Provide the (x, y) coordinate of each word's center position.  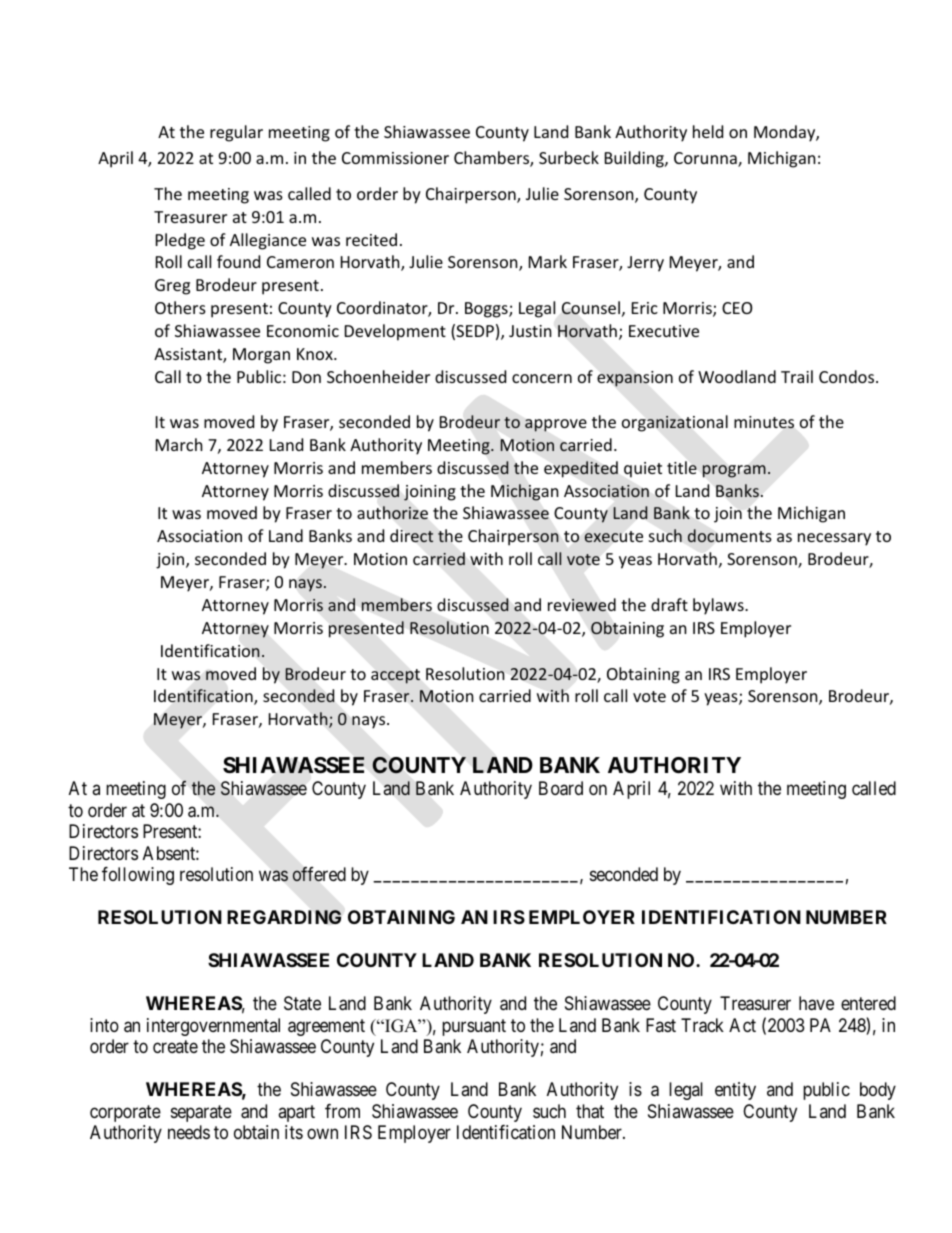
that (590, 1111)
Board (561, 788)
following (138, 876)
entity (735, 1091)
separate (201, 1113)
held (708, 131)
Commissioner (395, 158)
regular (236, 133)
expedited (581, 469)
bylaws (719, 606)
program (734, 471)
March (179, 444)
